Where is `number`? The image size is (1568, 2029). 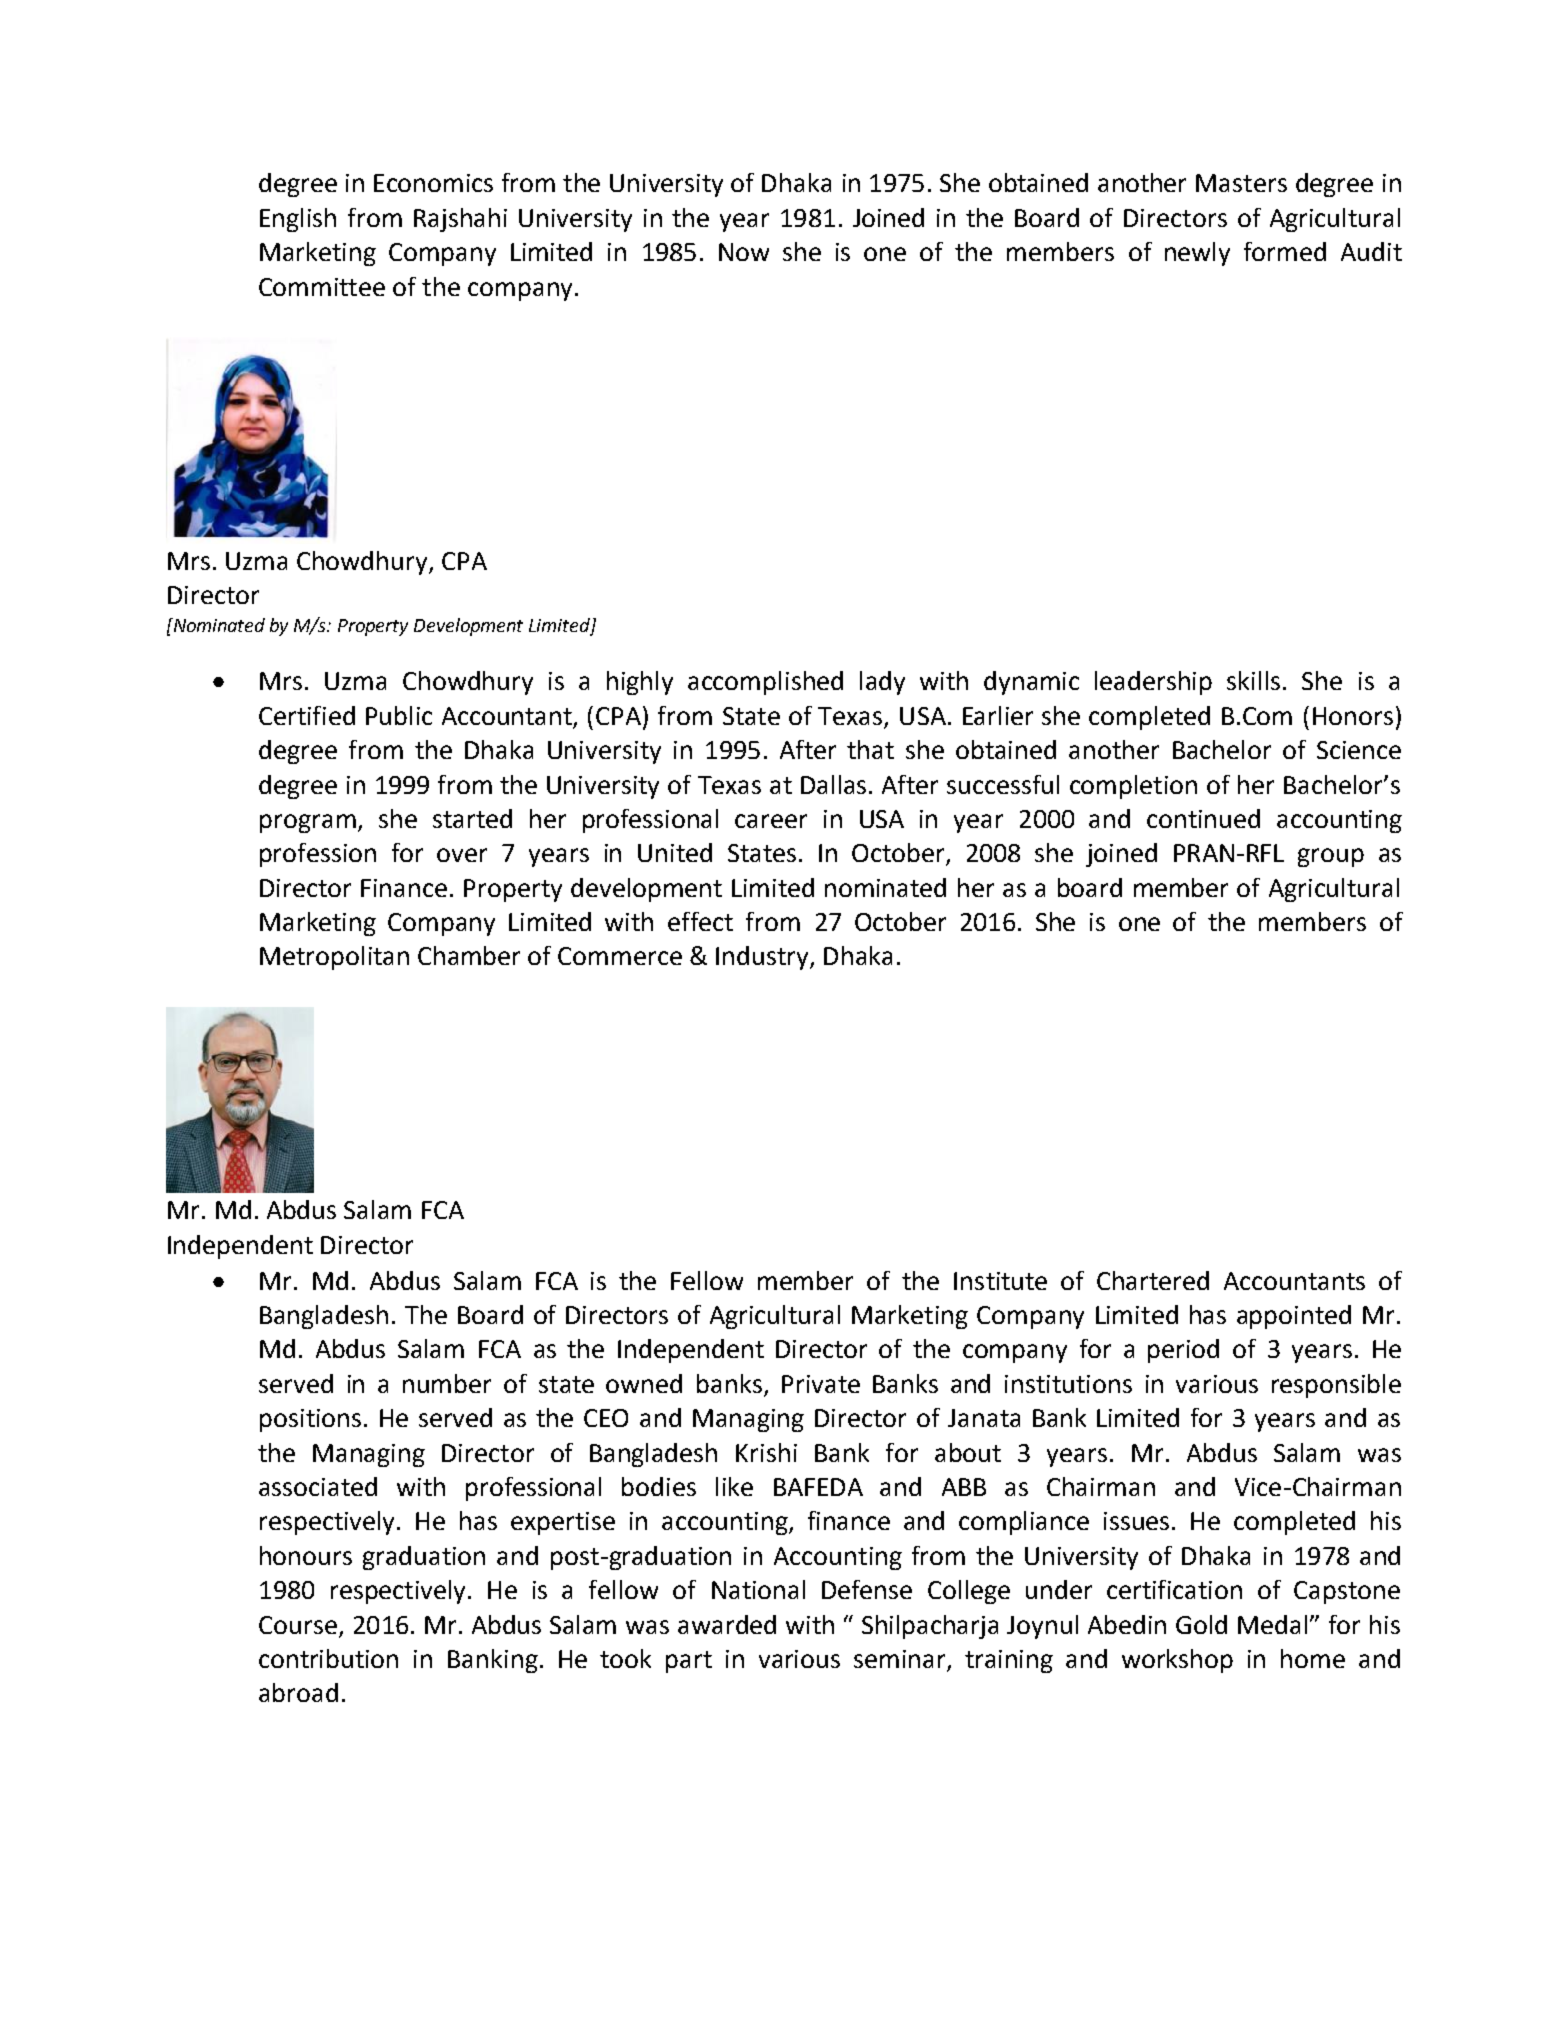 number is located at coordinates (447, 1383).
